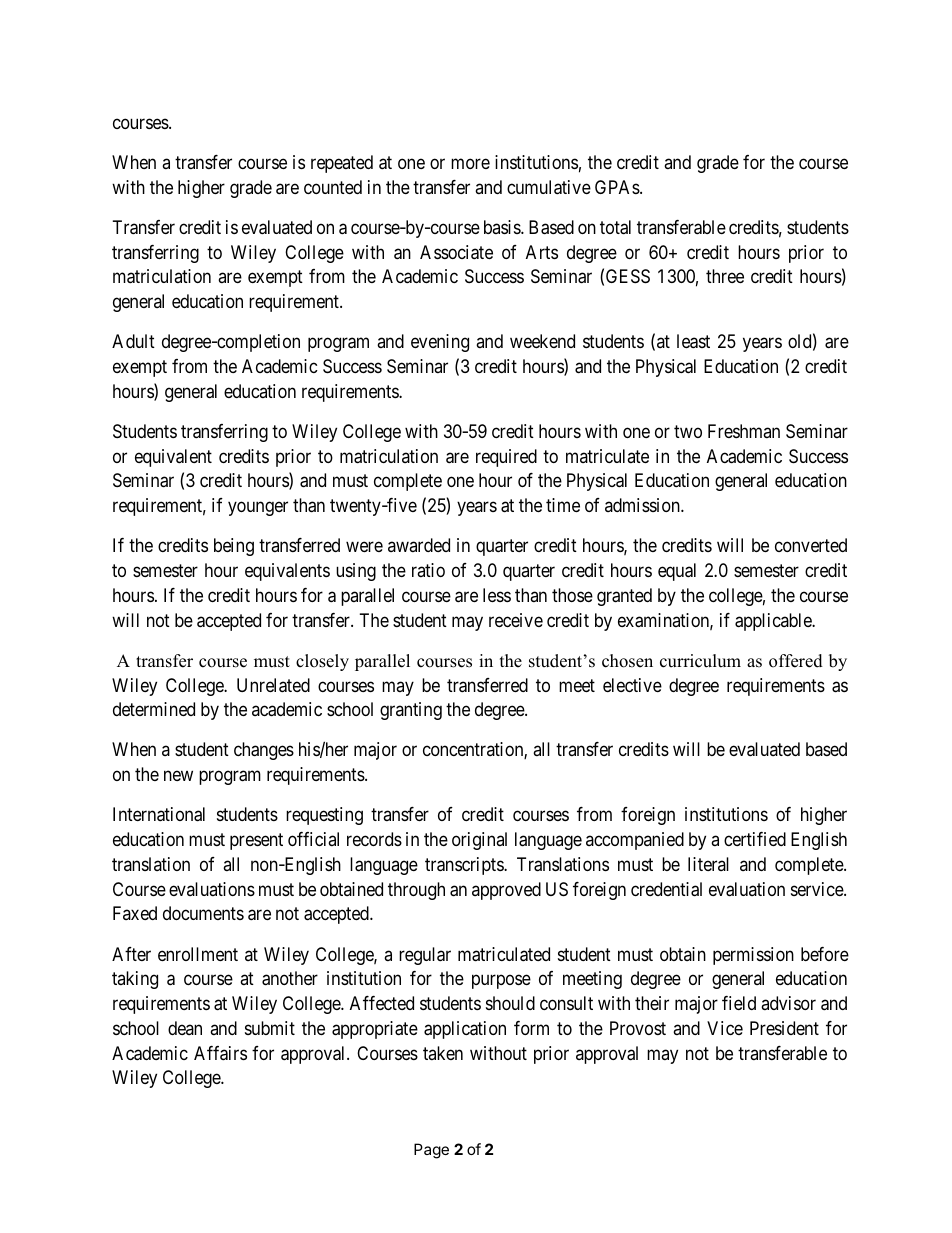 This image has height=1233, width=952. I want to click on required, so click(506, 458).
